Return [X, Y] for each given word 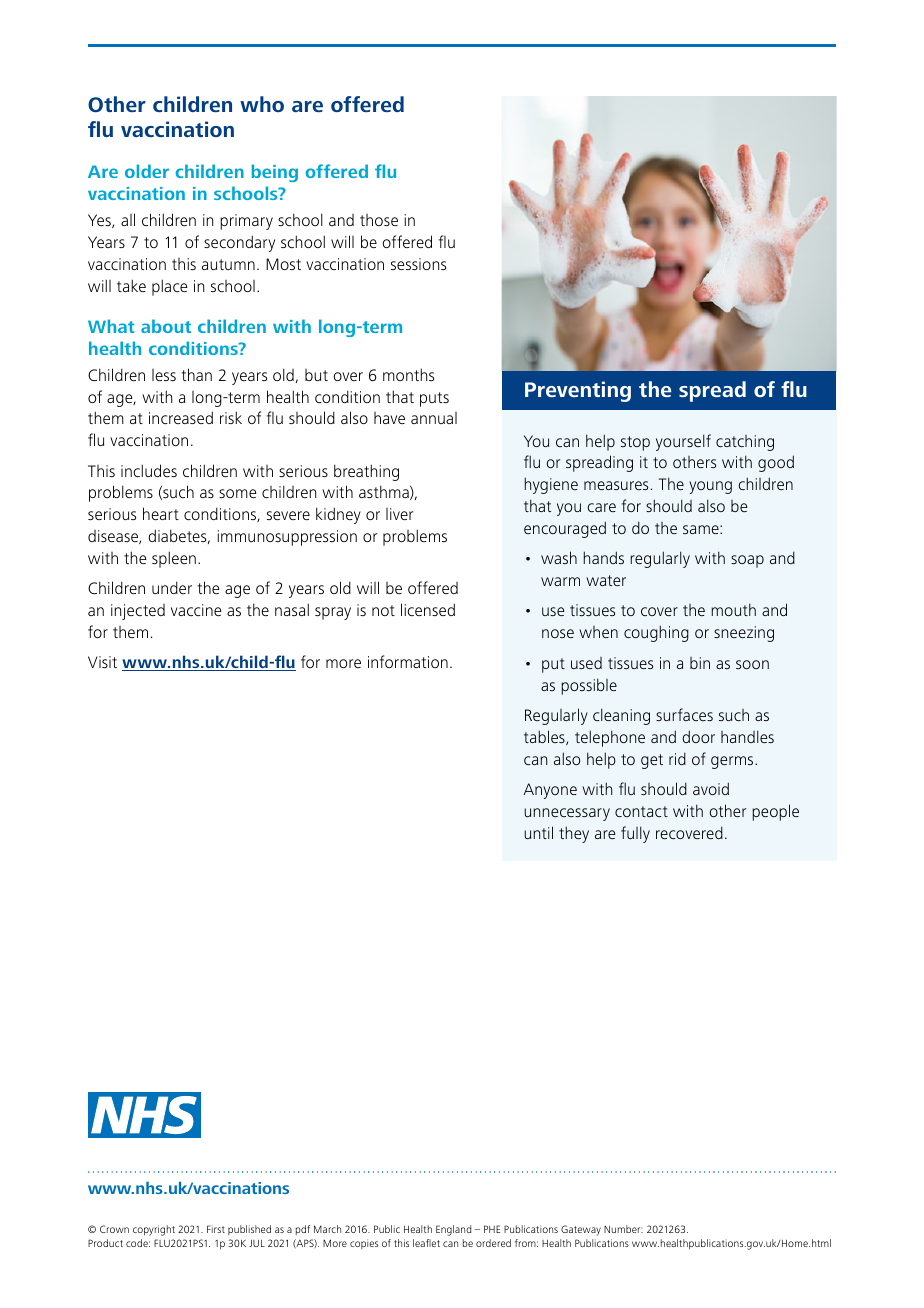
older [147, 171]
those [379, 220]
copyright [154, 1230]
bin [700, 663]
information [408, 661]
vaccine [196, 610]
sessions [418, 264]
